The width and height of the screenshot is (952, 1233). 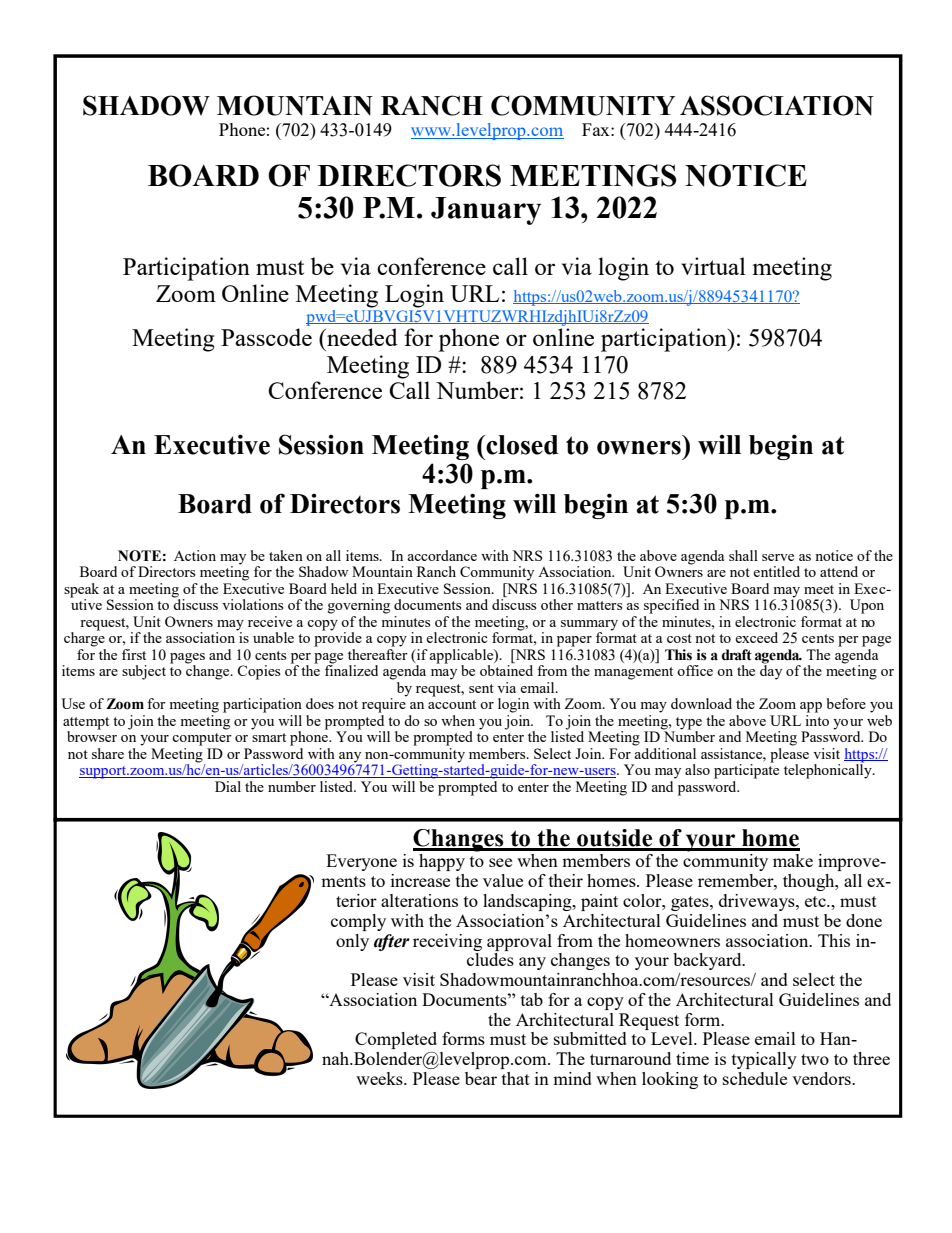 I want to click on Passcode, so click(x=266, y=337).
